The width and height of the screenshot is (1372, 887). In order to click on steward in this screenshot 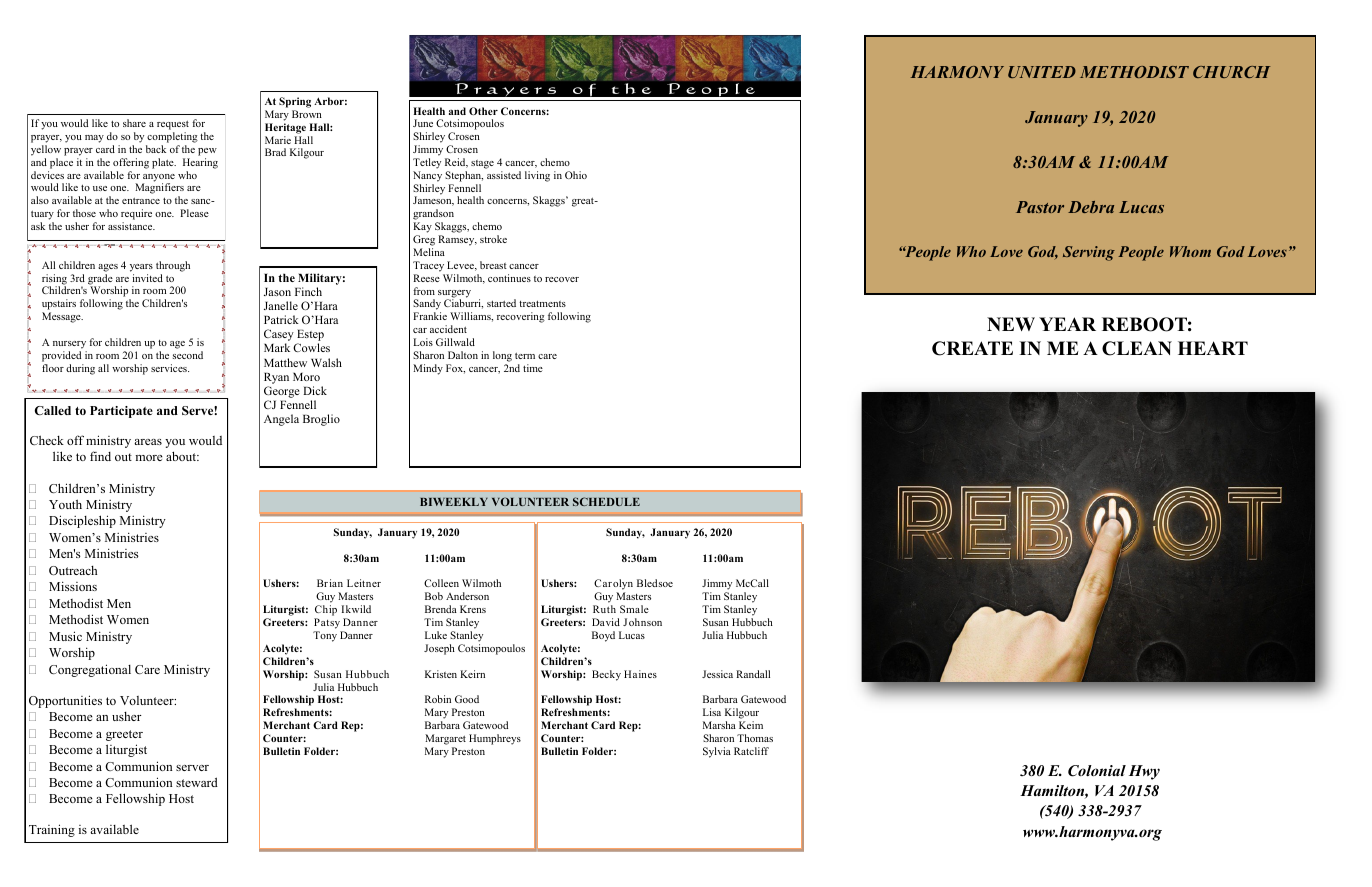, I will do `click(197, 782)`.
